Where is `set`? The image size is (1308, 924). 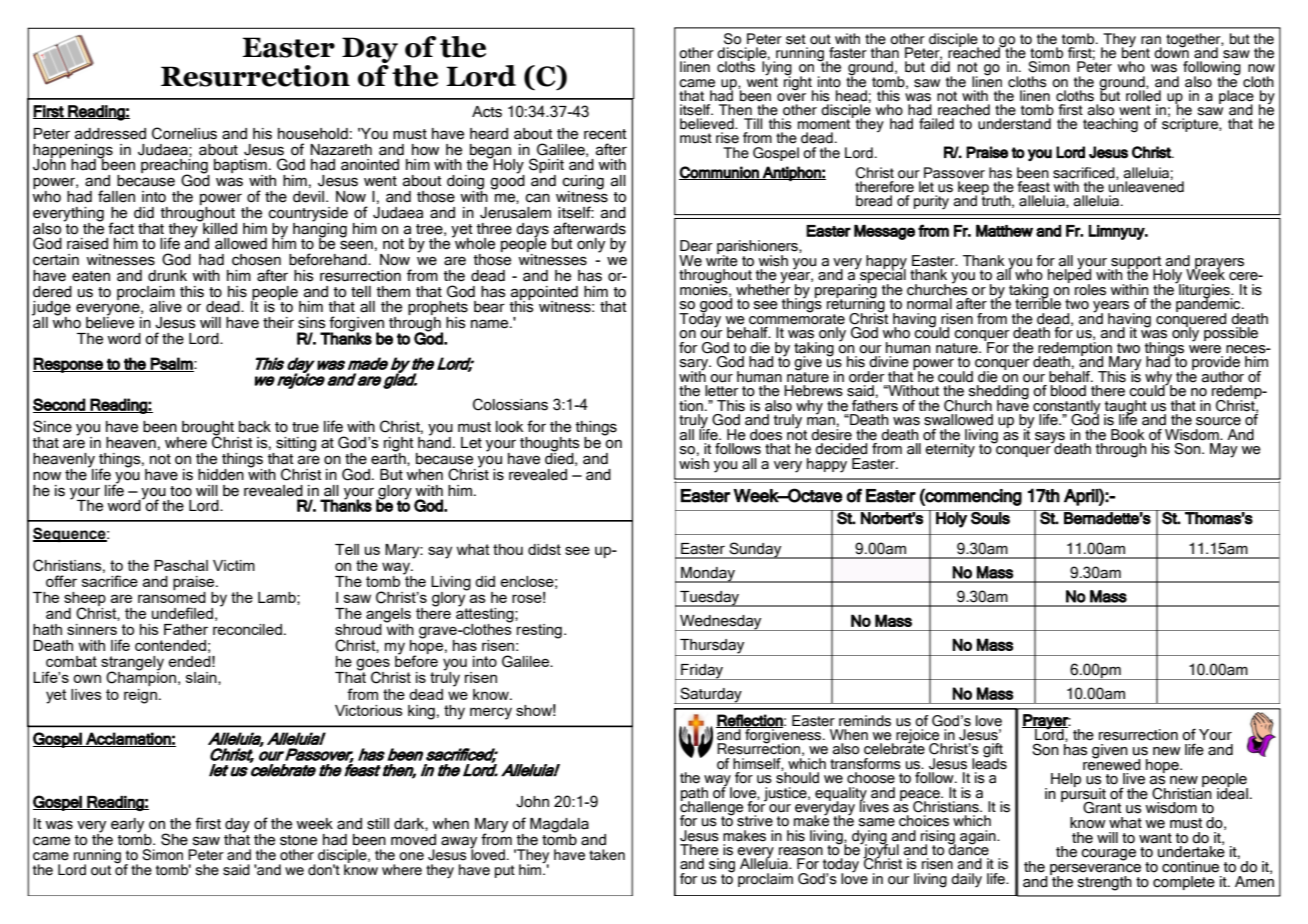 set is located at coordinates (796, 39).
